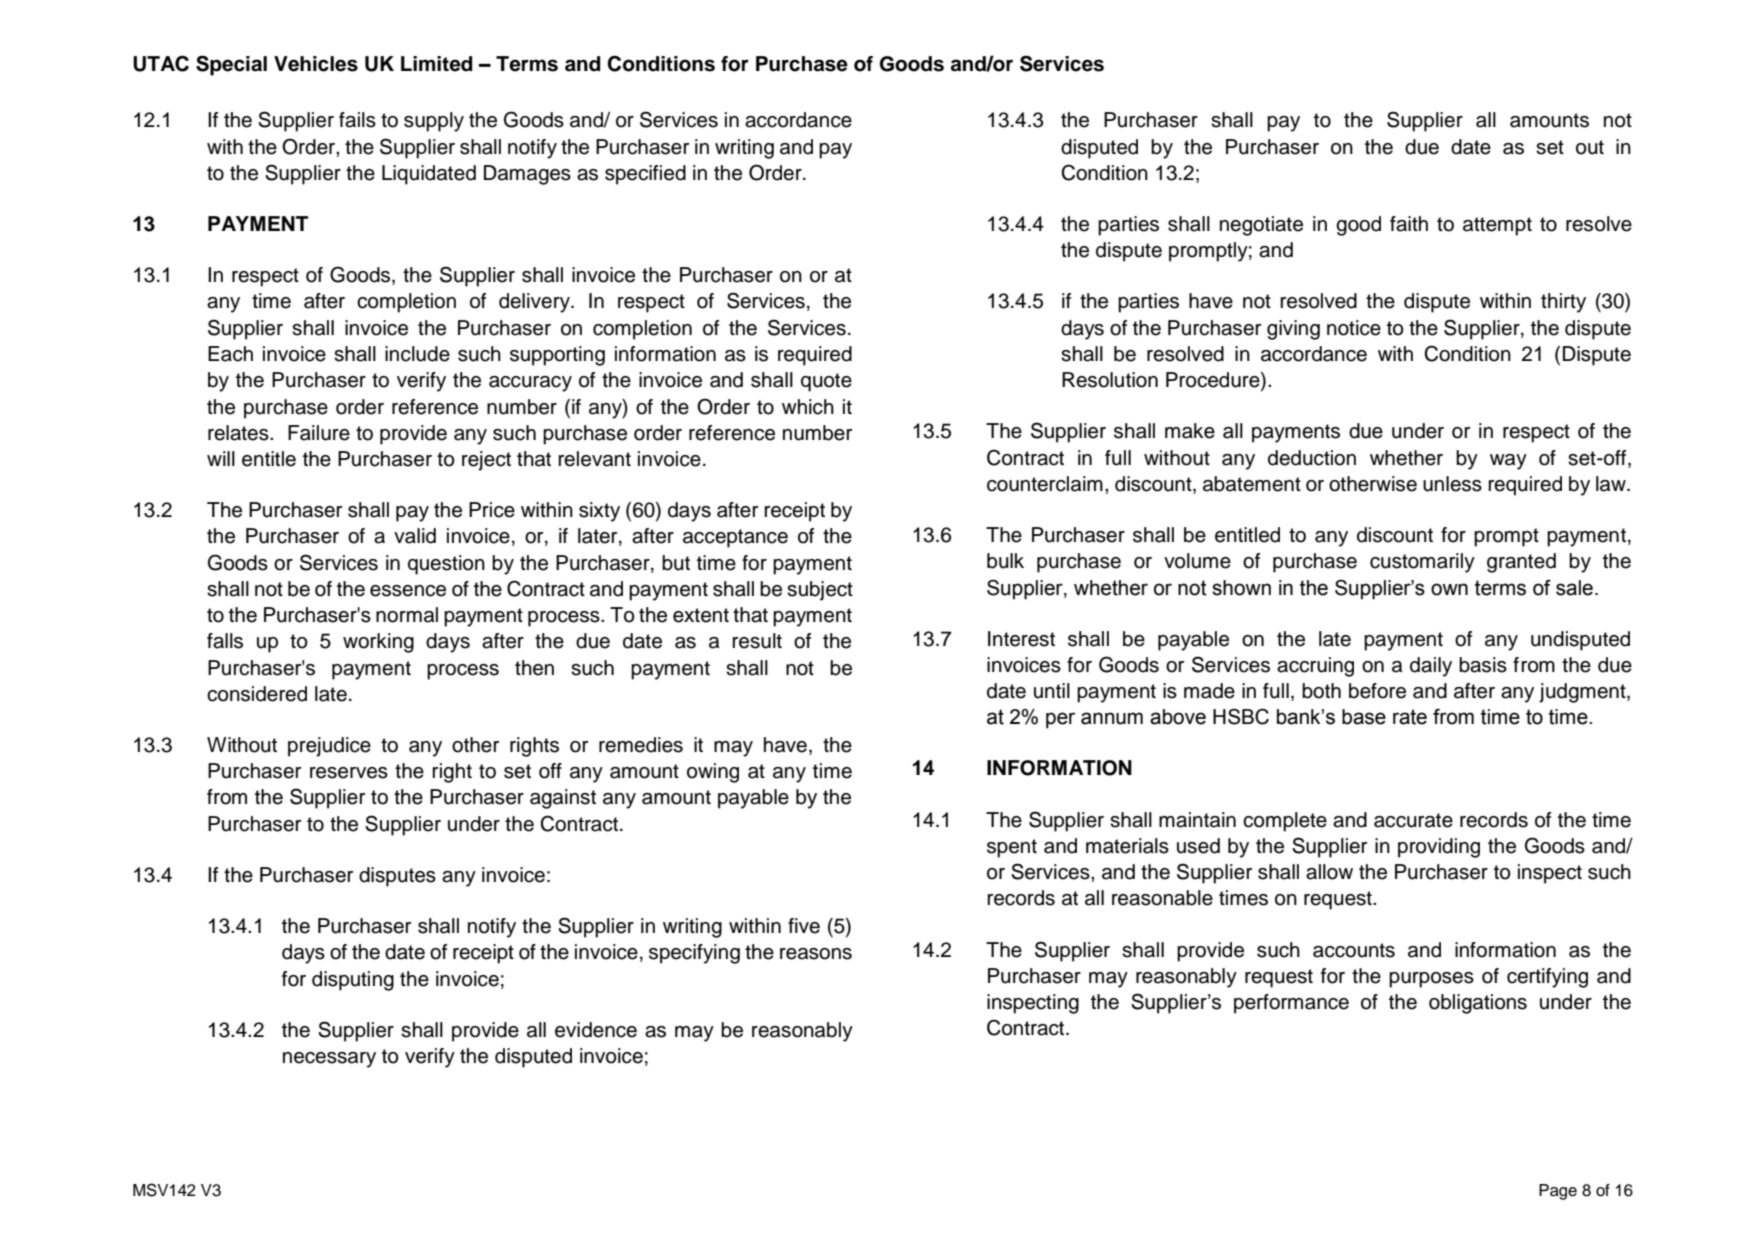 The height and width of the image is (1235, 1747). What do you see at coordinates (1354, 328) in the image?
I see `notice` at bounding box center [1354, 328].
